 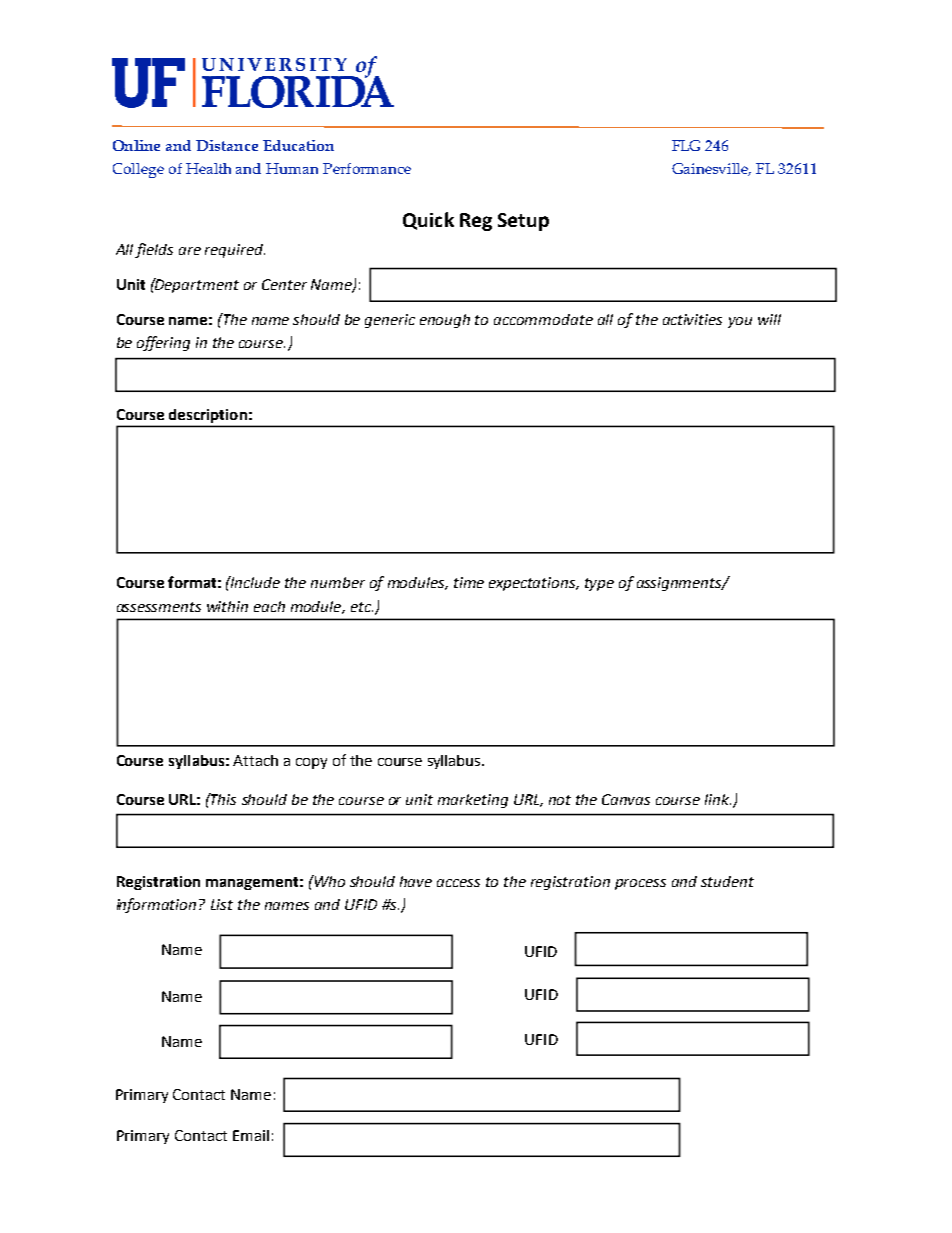 I want to click on Gainesville, so click(x=711, y=169).
